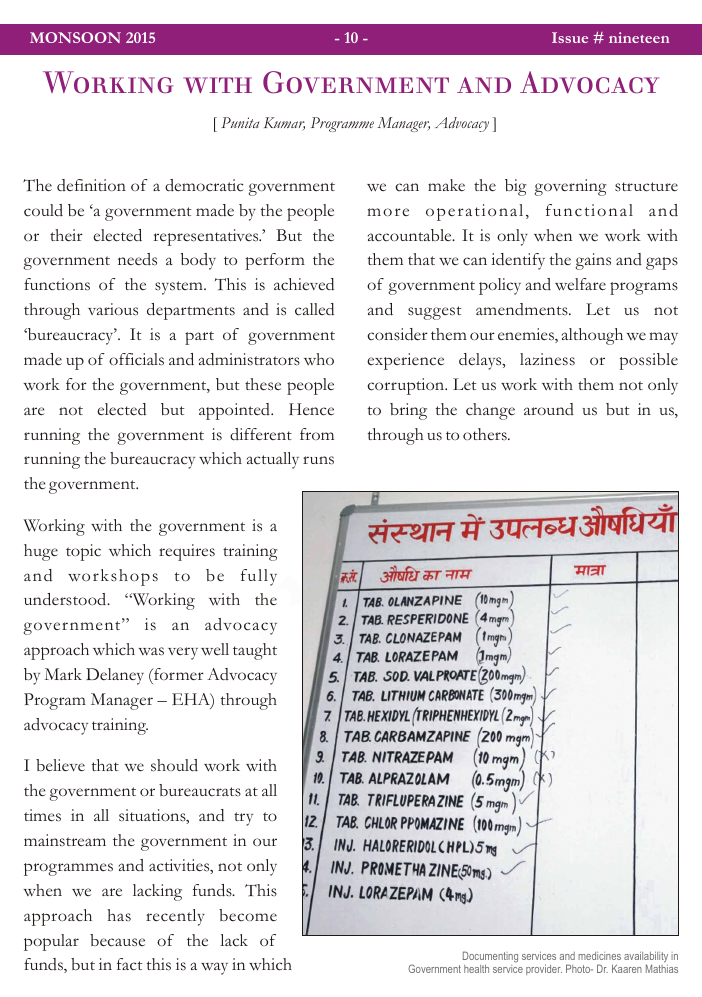 Image resolution: width=702 pixels, height=997 pixels. What do you see at coordinates (117, 940) in the screenshot?
I see `because` at bounding box center [117, 940].
